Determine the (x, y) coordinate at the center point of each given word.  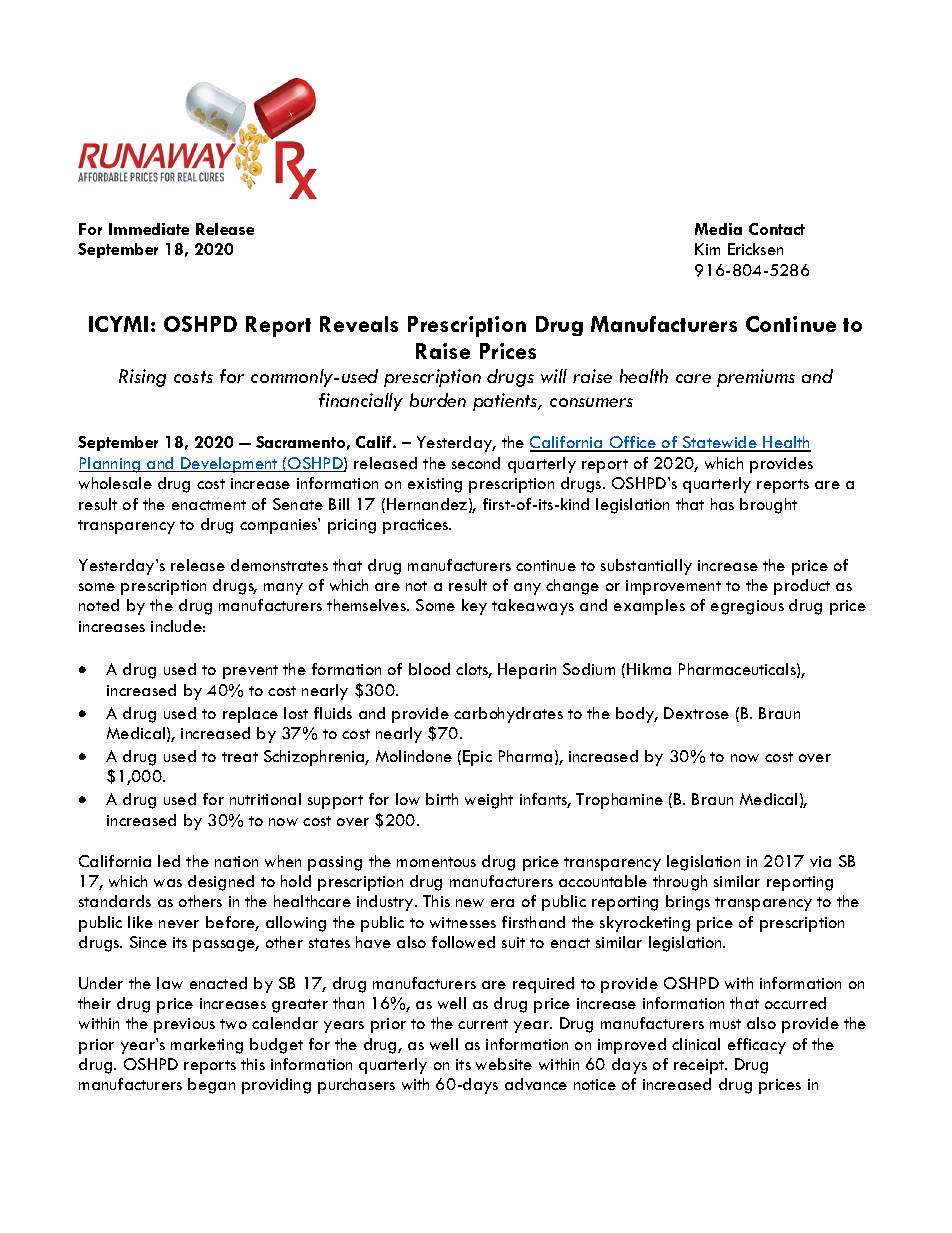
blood (429, 669)
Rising (142, 378)
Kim (707, 249)
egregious (747, 607)
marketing (207, 1046)
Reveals (359, 324)
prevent (250, 672)
